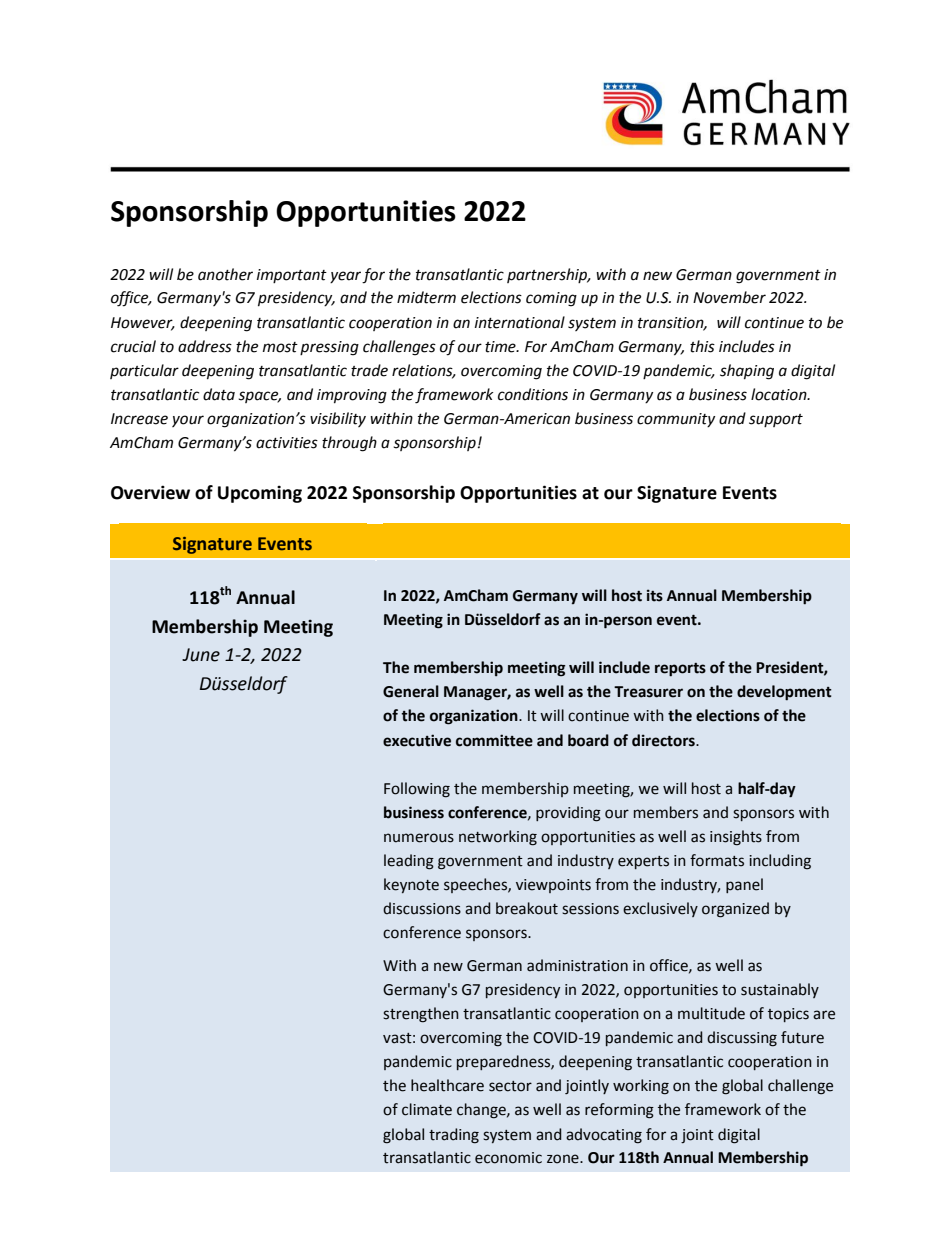 The image size is (952, 1233). I want to click on numerous, so click(419, 838).
